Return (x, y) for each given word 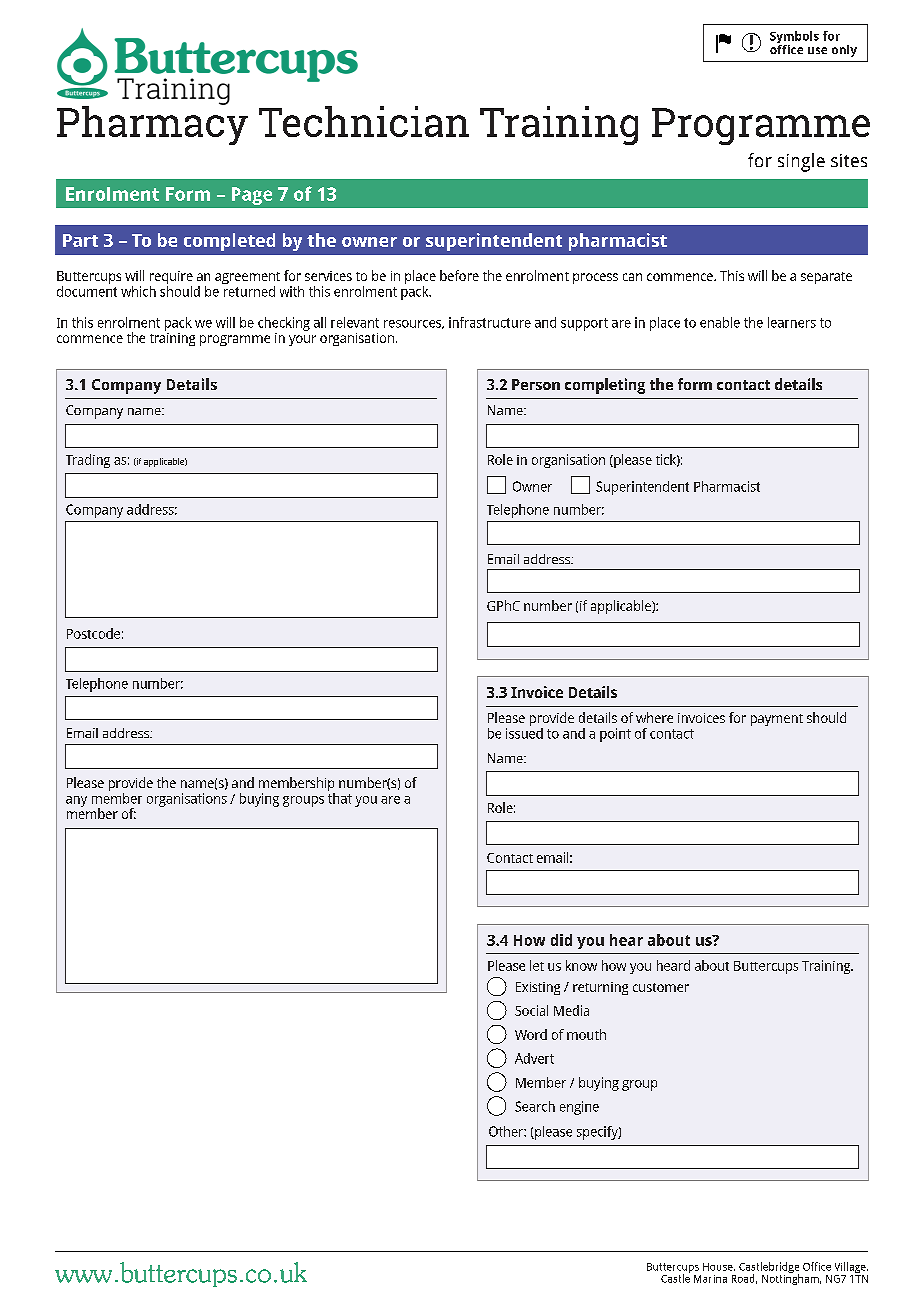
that (340, 797)
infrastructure (490, 322)
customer (661, 987)
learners (792, 322)
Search (535, 1106)
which (138, 291)
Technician (364, 121)
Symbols (794, 38)
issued (524, 732)
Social (531, 1010)
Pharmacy (152, 124)
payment (777, 720)
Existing (538, 988)
